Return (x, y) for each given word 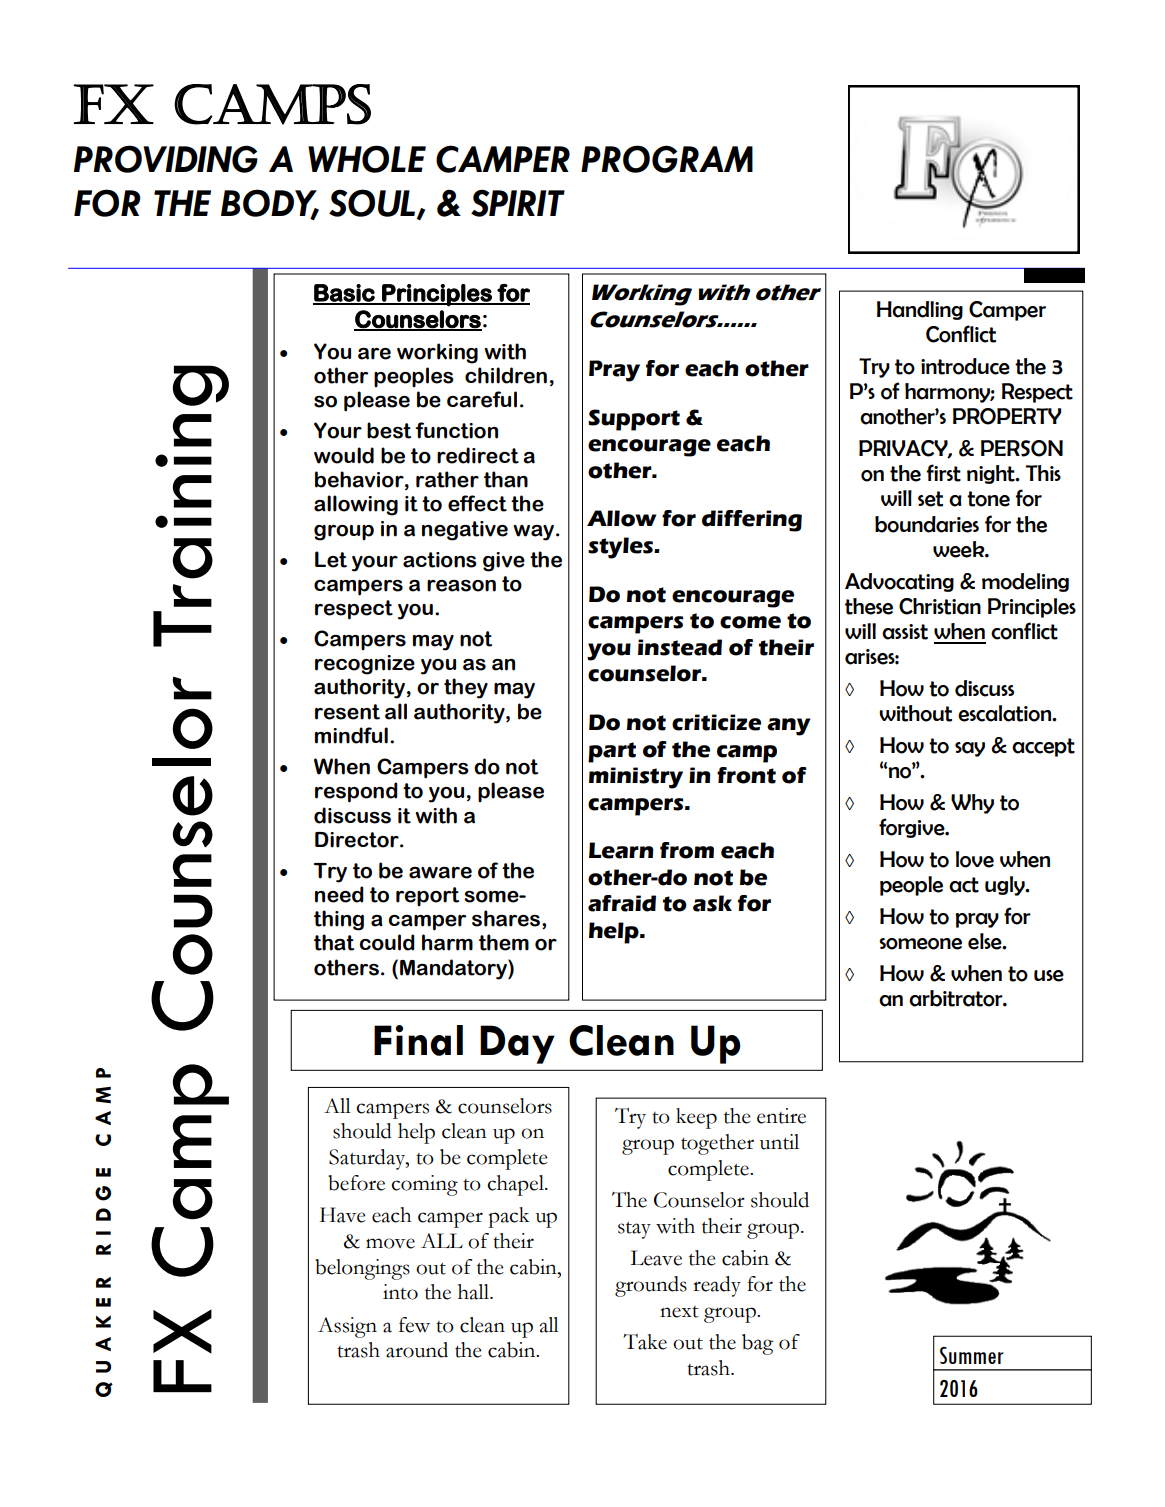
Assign (347, 1327)
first (943, 473)
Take (645, 1342)
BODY (270, 204)
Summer (972, 1355)
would (344, 455)
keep (696, 1118)
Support (634, 420)
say (970, 749)
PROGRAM (667, 159)
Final (418, 1040)
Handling (920, 310)
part (612, 752)
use (1049, 976)
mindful (351, 735)
